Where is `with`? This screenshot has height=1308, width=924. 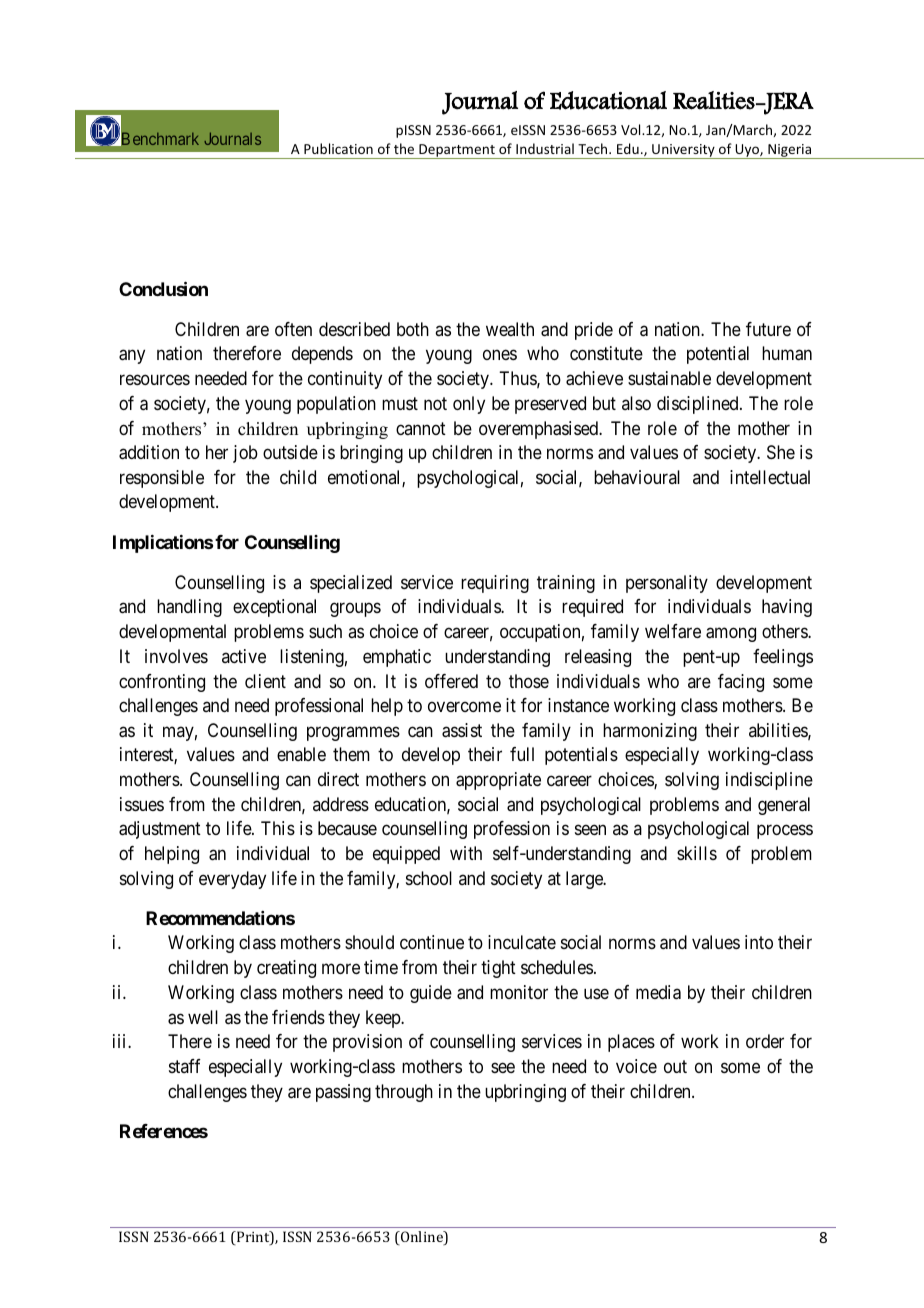
with is located at coordinates (466, 853).
